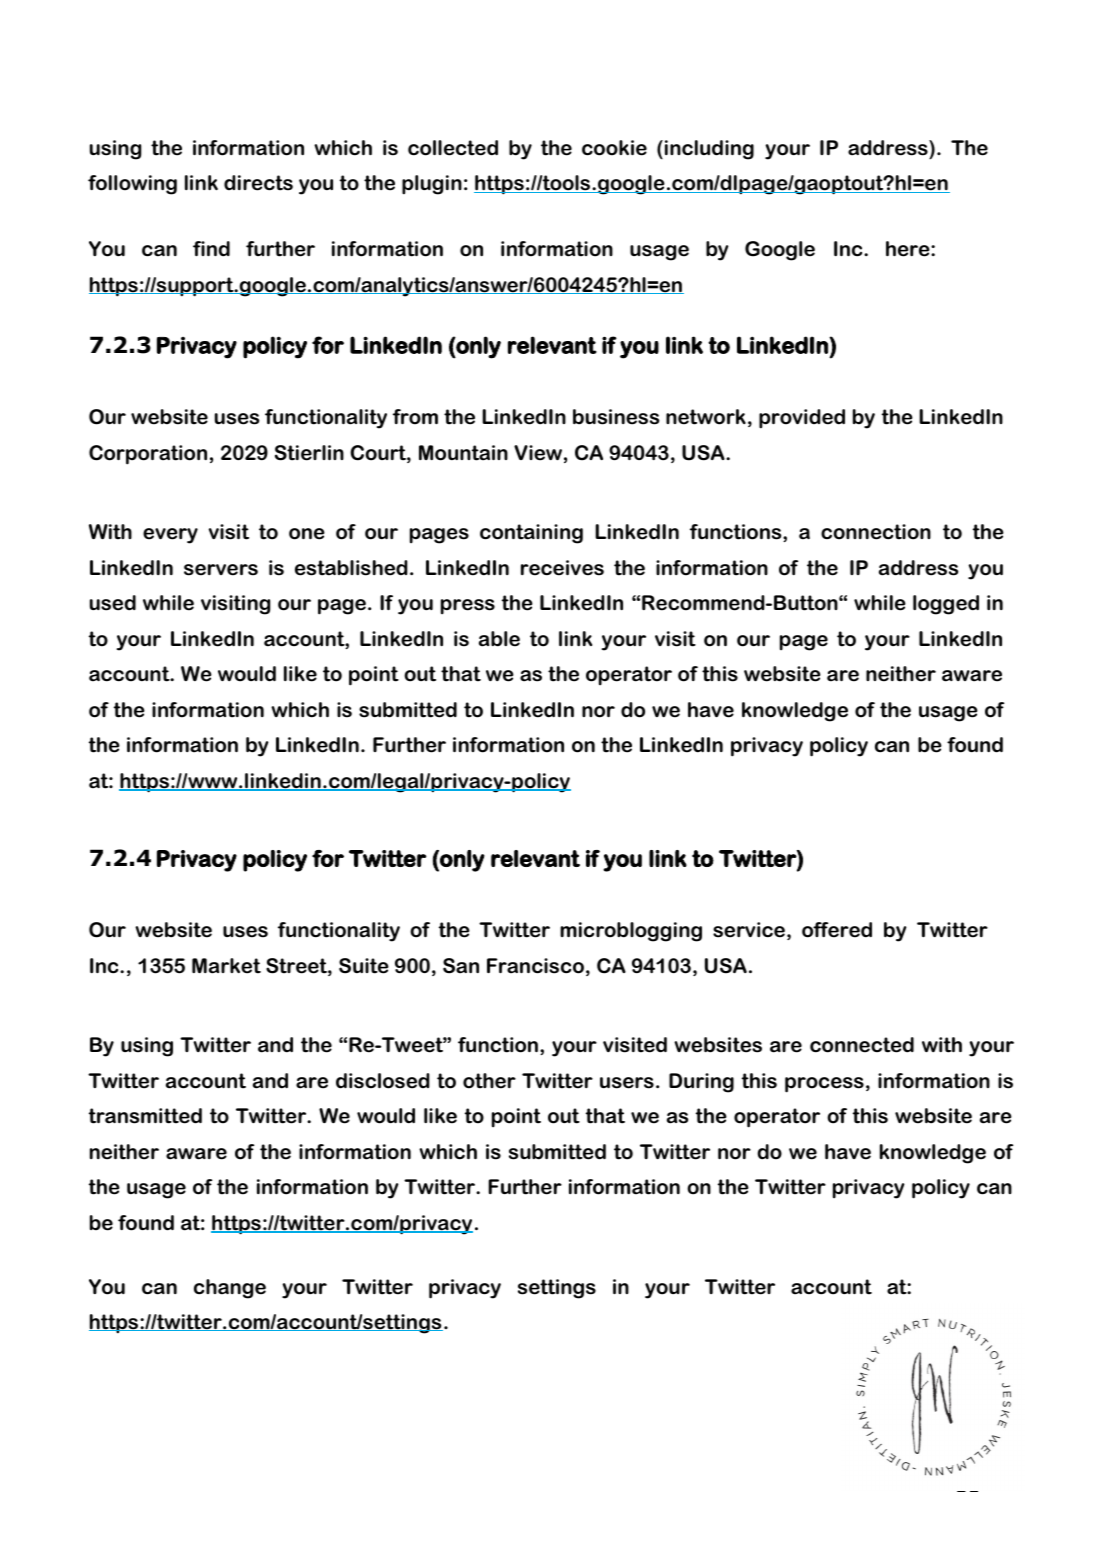  Describe the element at coordinates (946, 605) in the screenshot. I see `logged` at that location.
